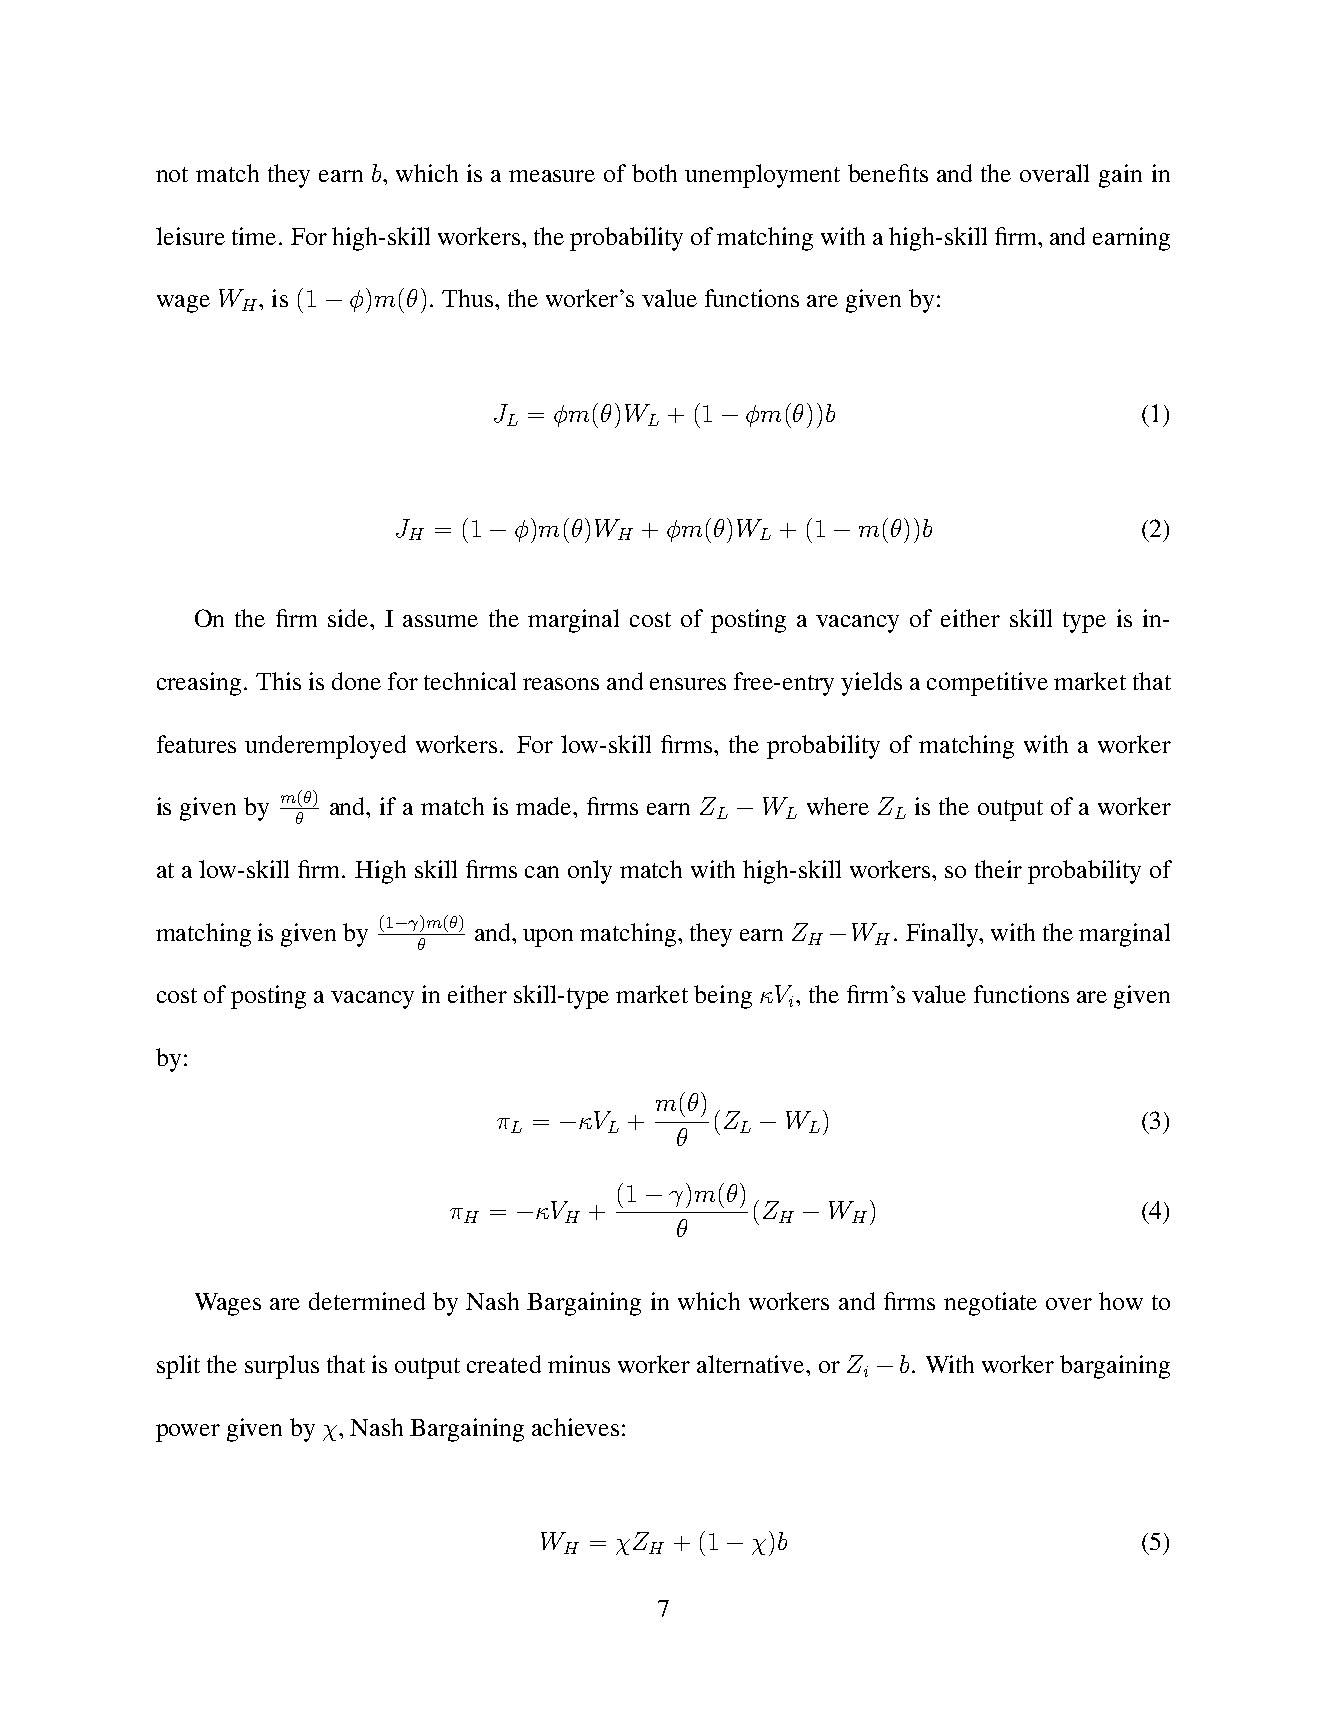 Image resolution: width=1327 pixels, height=1718 pixels. I want to click on Finally, so click(943, 935).
